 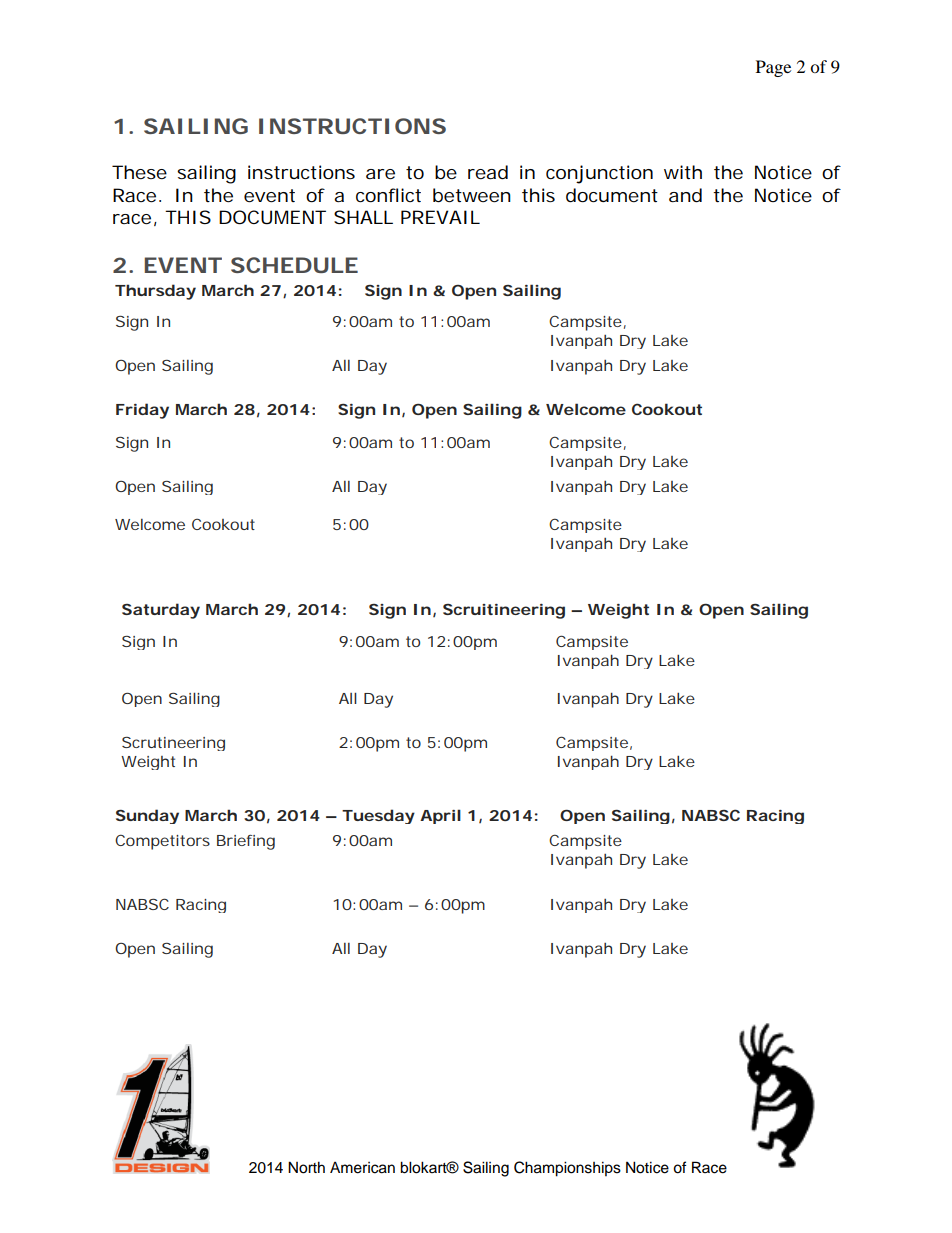 I want to click on Friday, so click(x=142, y=411).
